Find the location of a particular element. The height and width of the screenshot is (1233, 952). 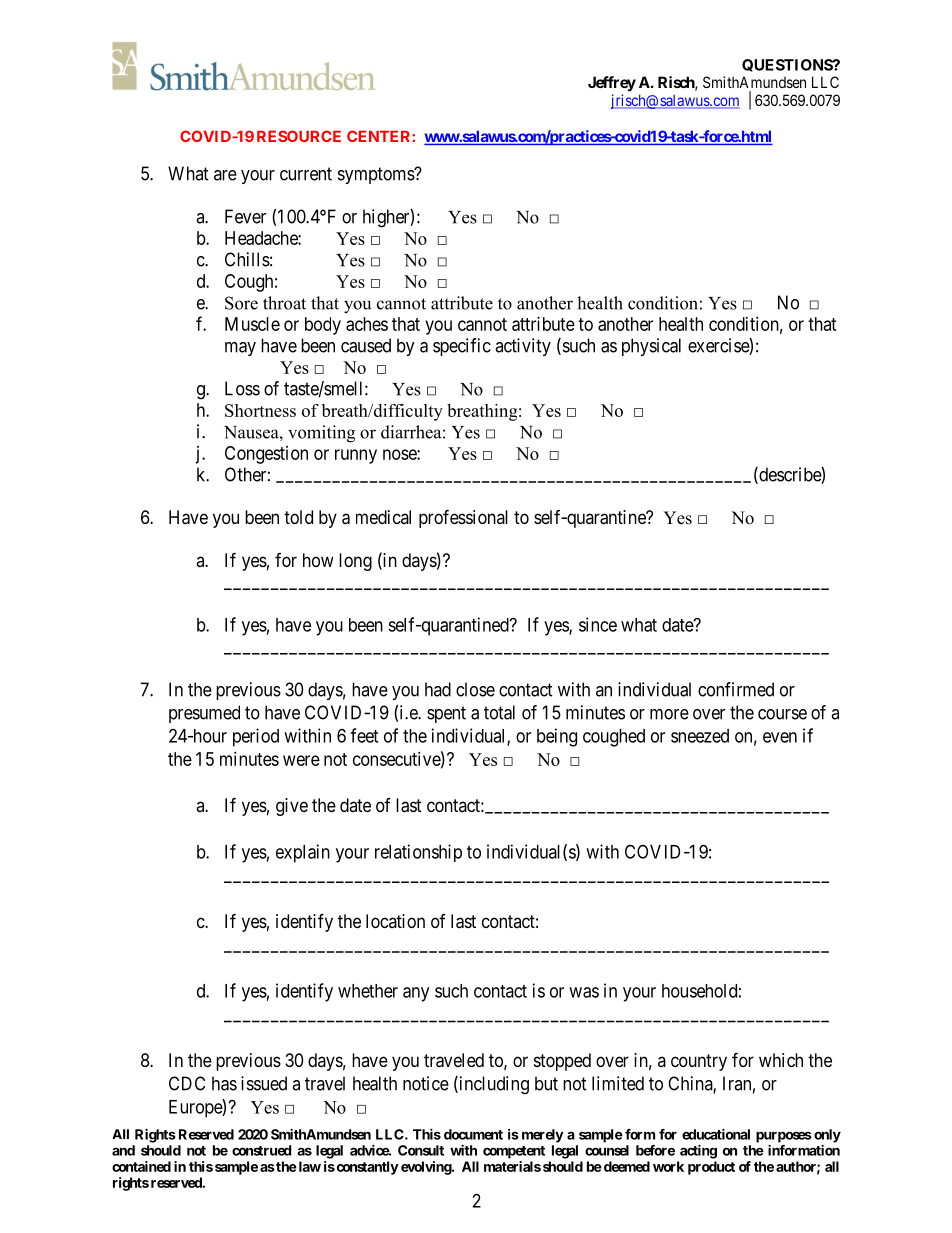

document is located at coordinates (473, 1134).
